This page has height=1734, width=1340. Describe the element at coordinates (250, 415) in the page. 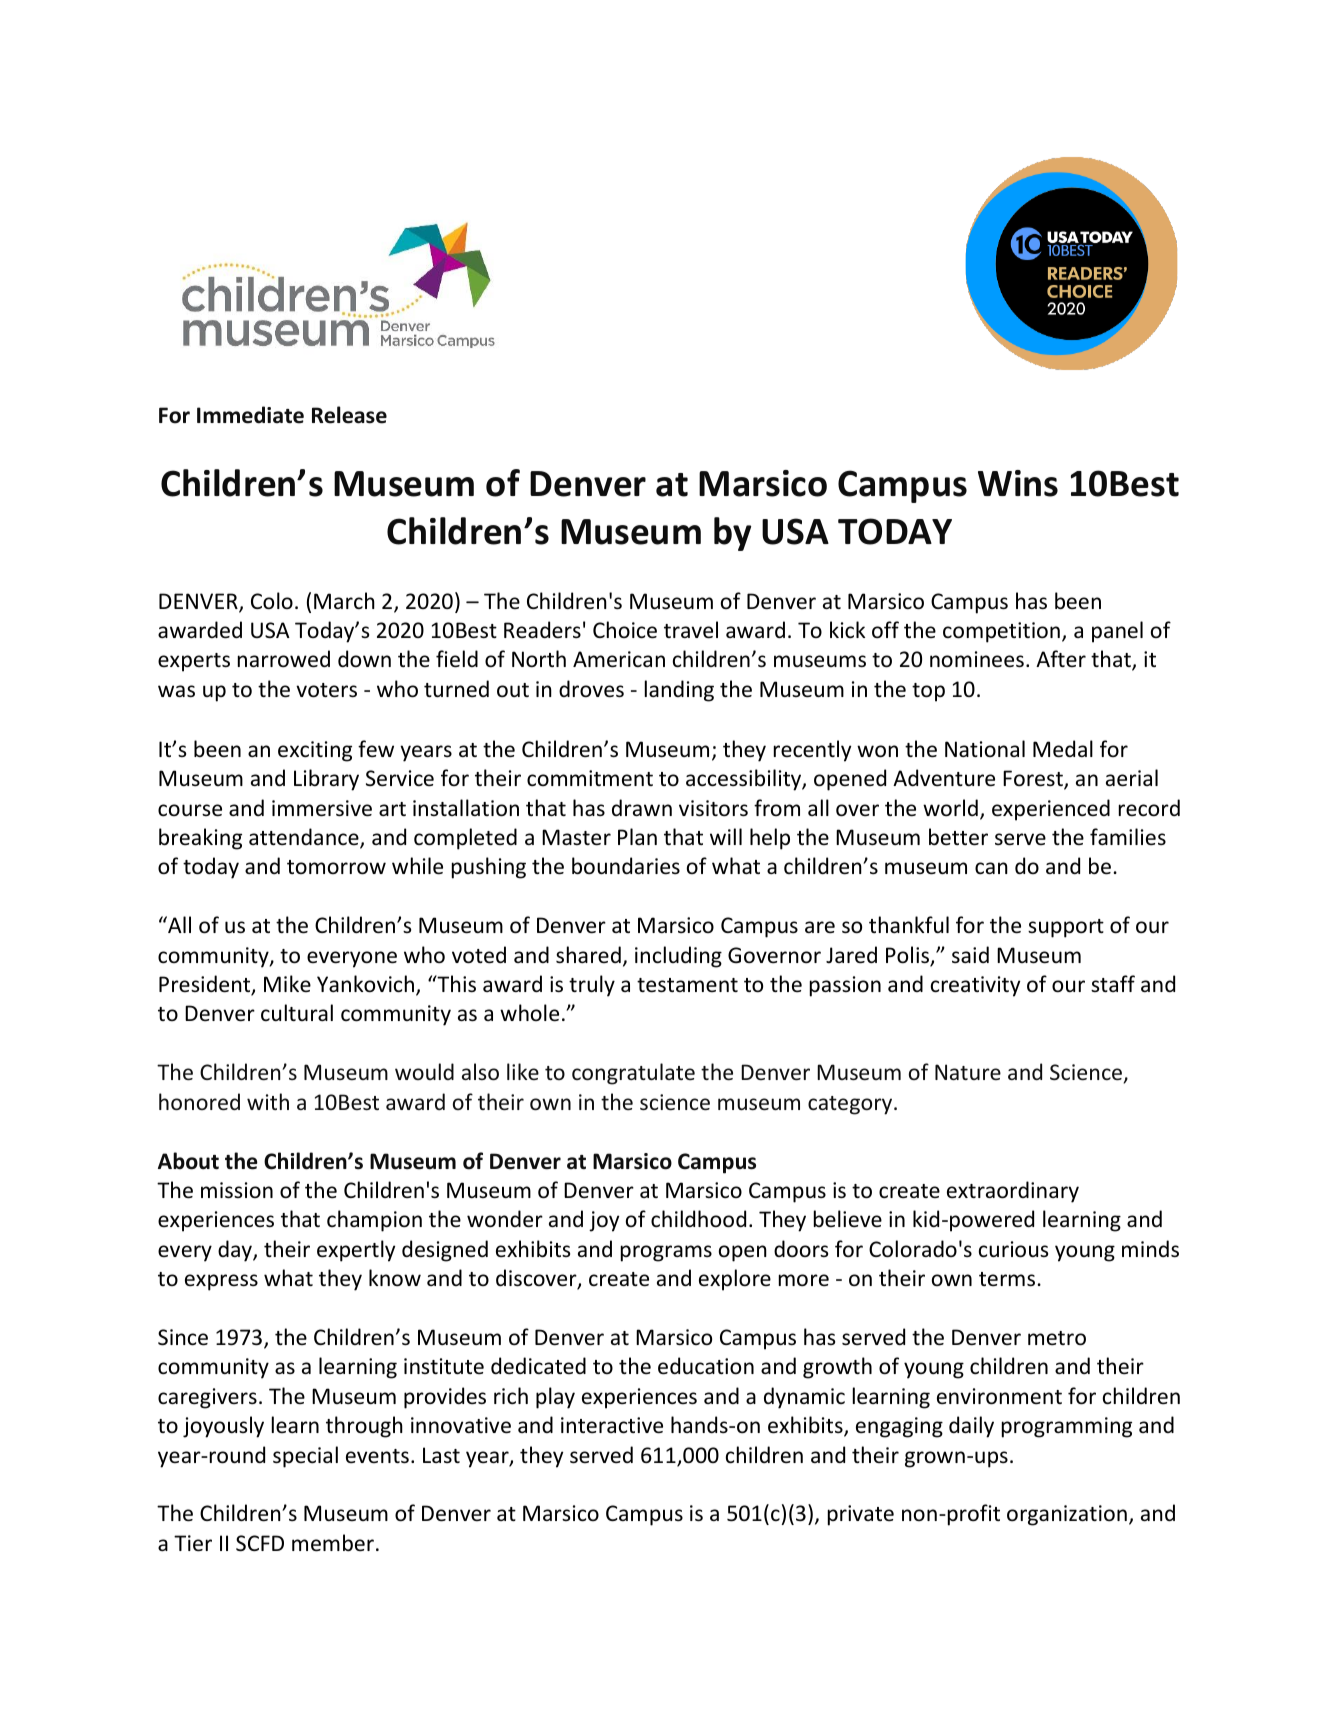

I see `Immediate` at that location.
